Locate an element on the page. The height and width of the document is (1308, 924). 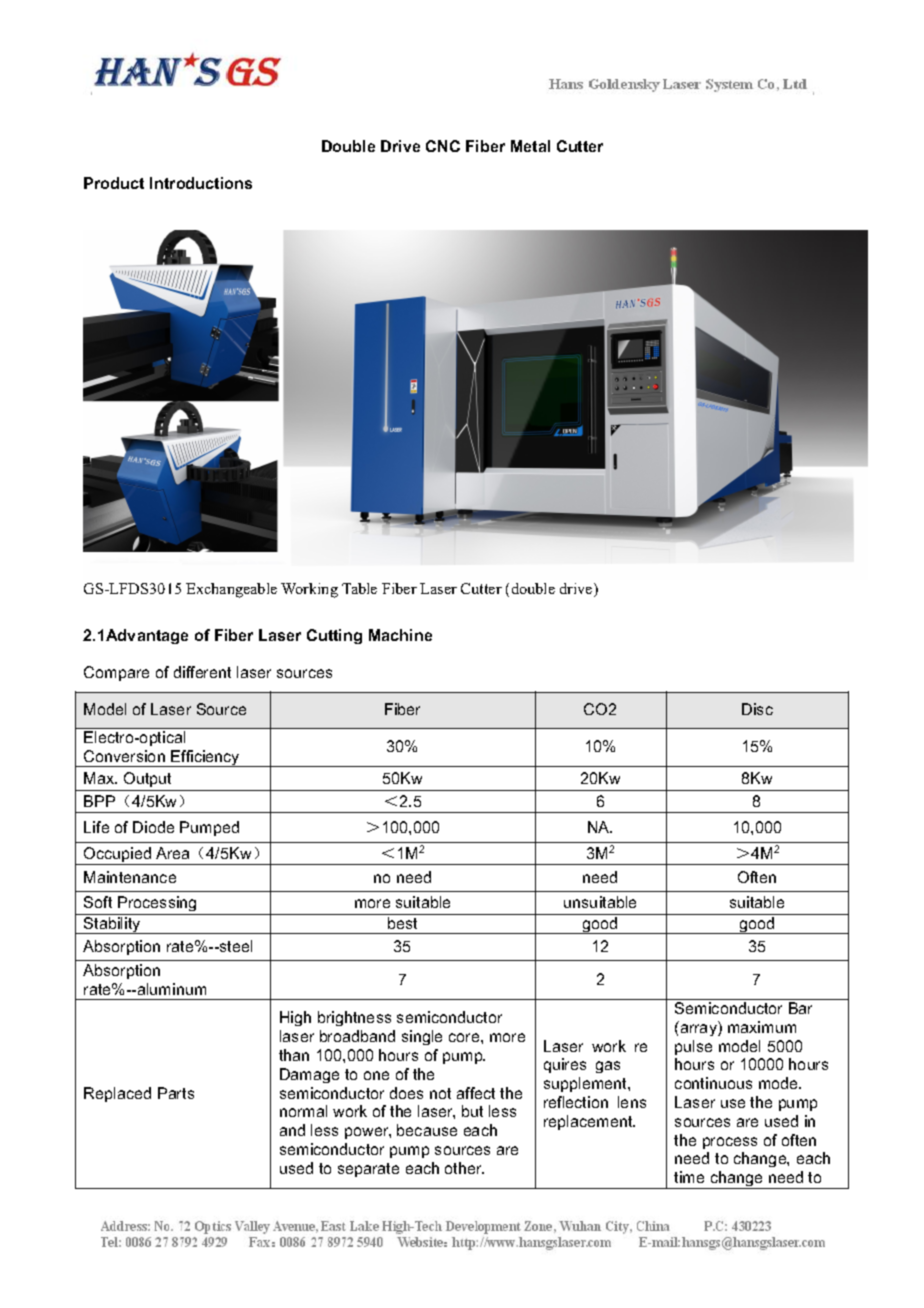
Machine is located at coordinates (400, 635).
